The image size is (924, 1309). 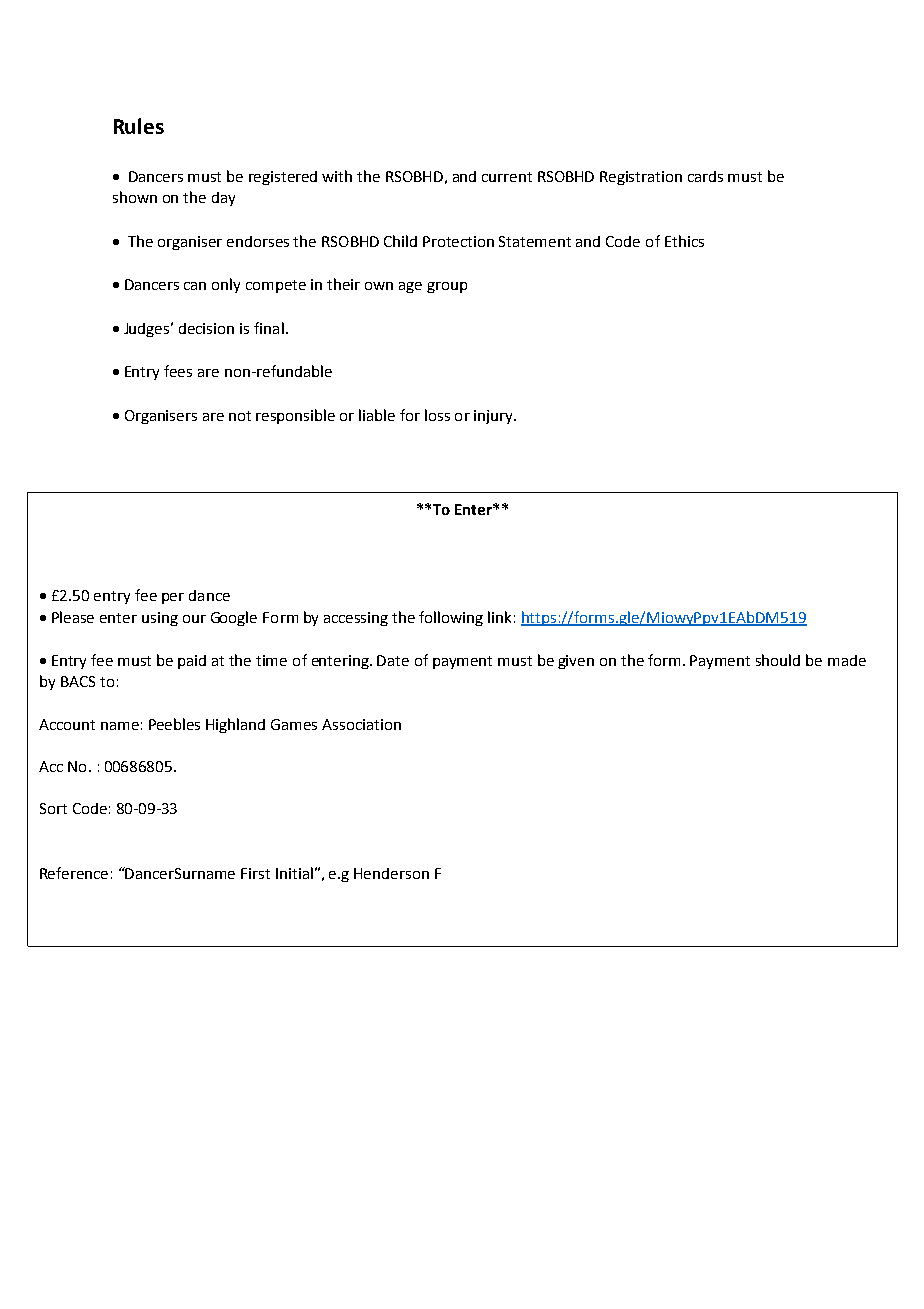 What do you see at coordinates (255, 873) in the page?
I see `First` at bounding box center [255, 873].
